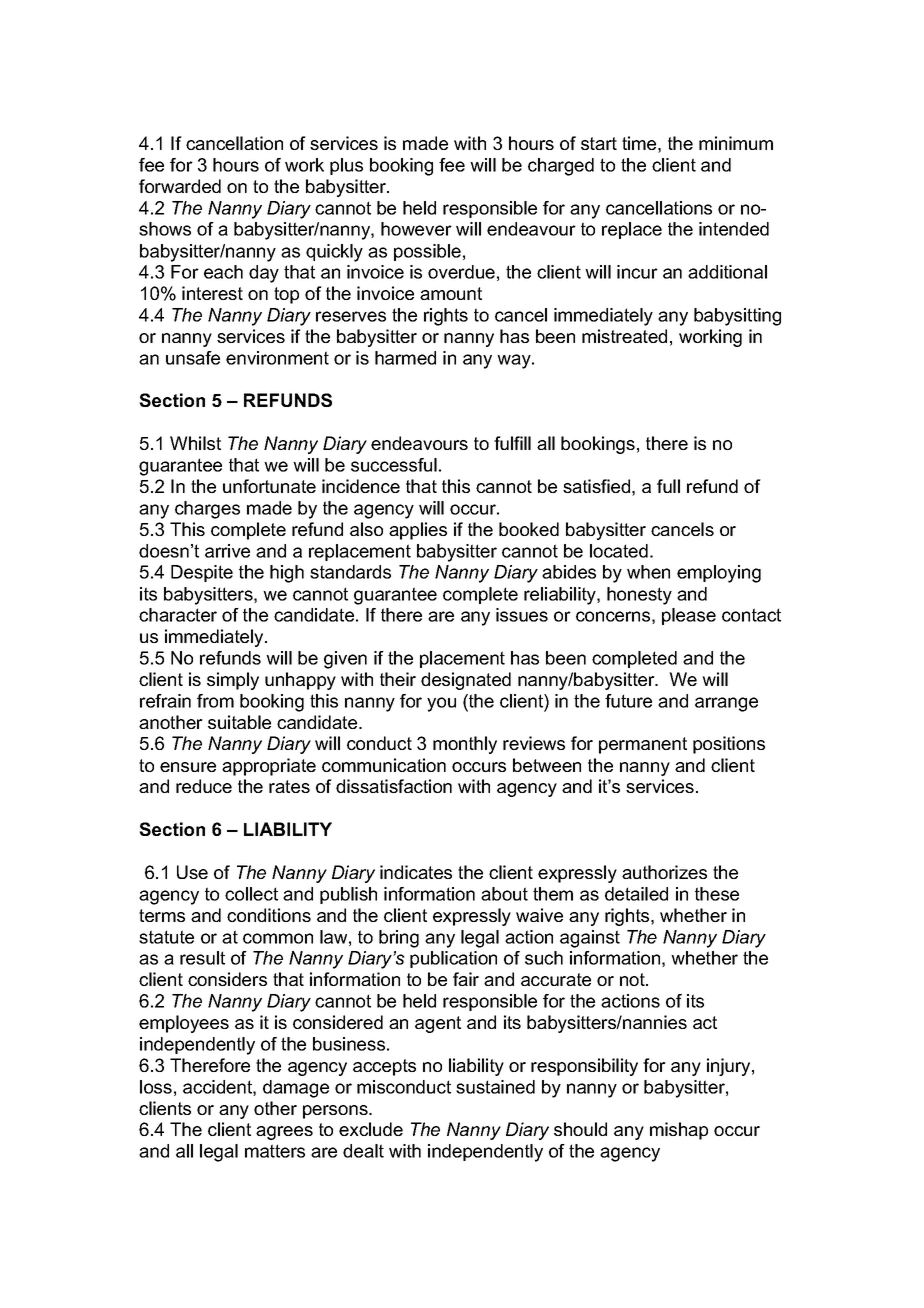 The height and width of the screenshot is (1308, 924). I want to click on minimum, so click(736, 143).
